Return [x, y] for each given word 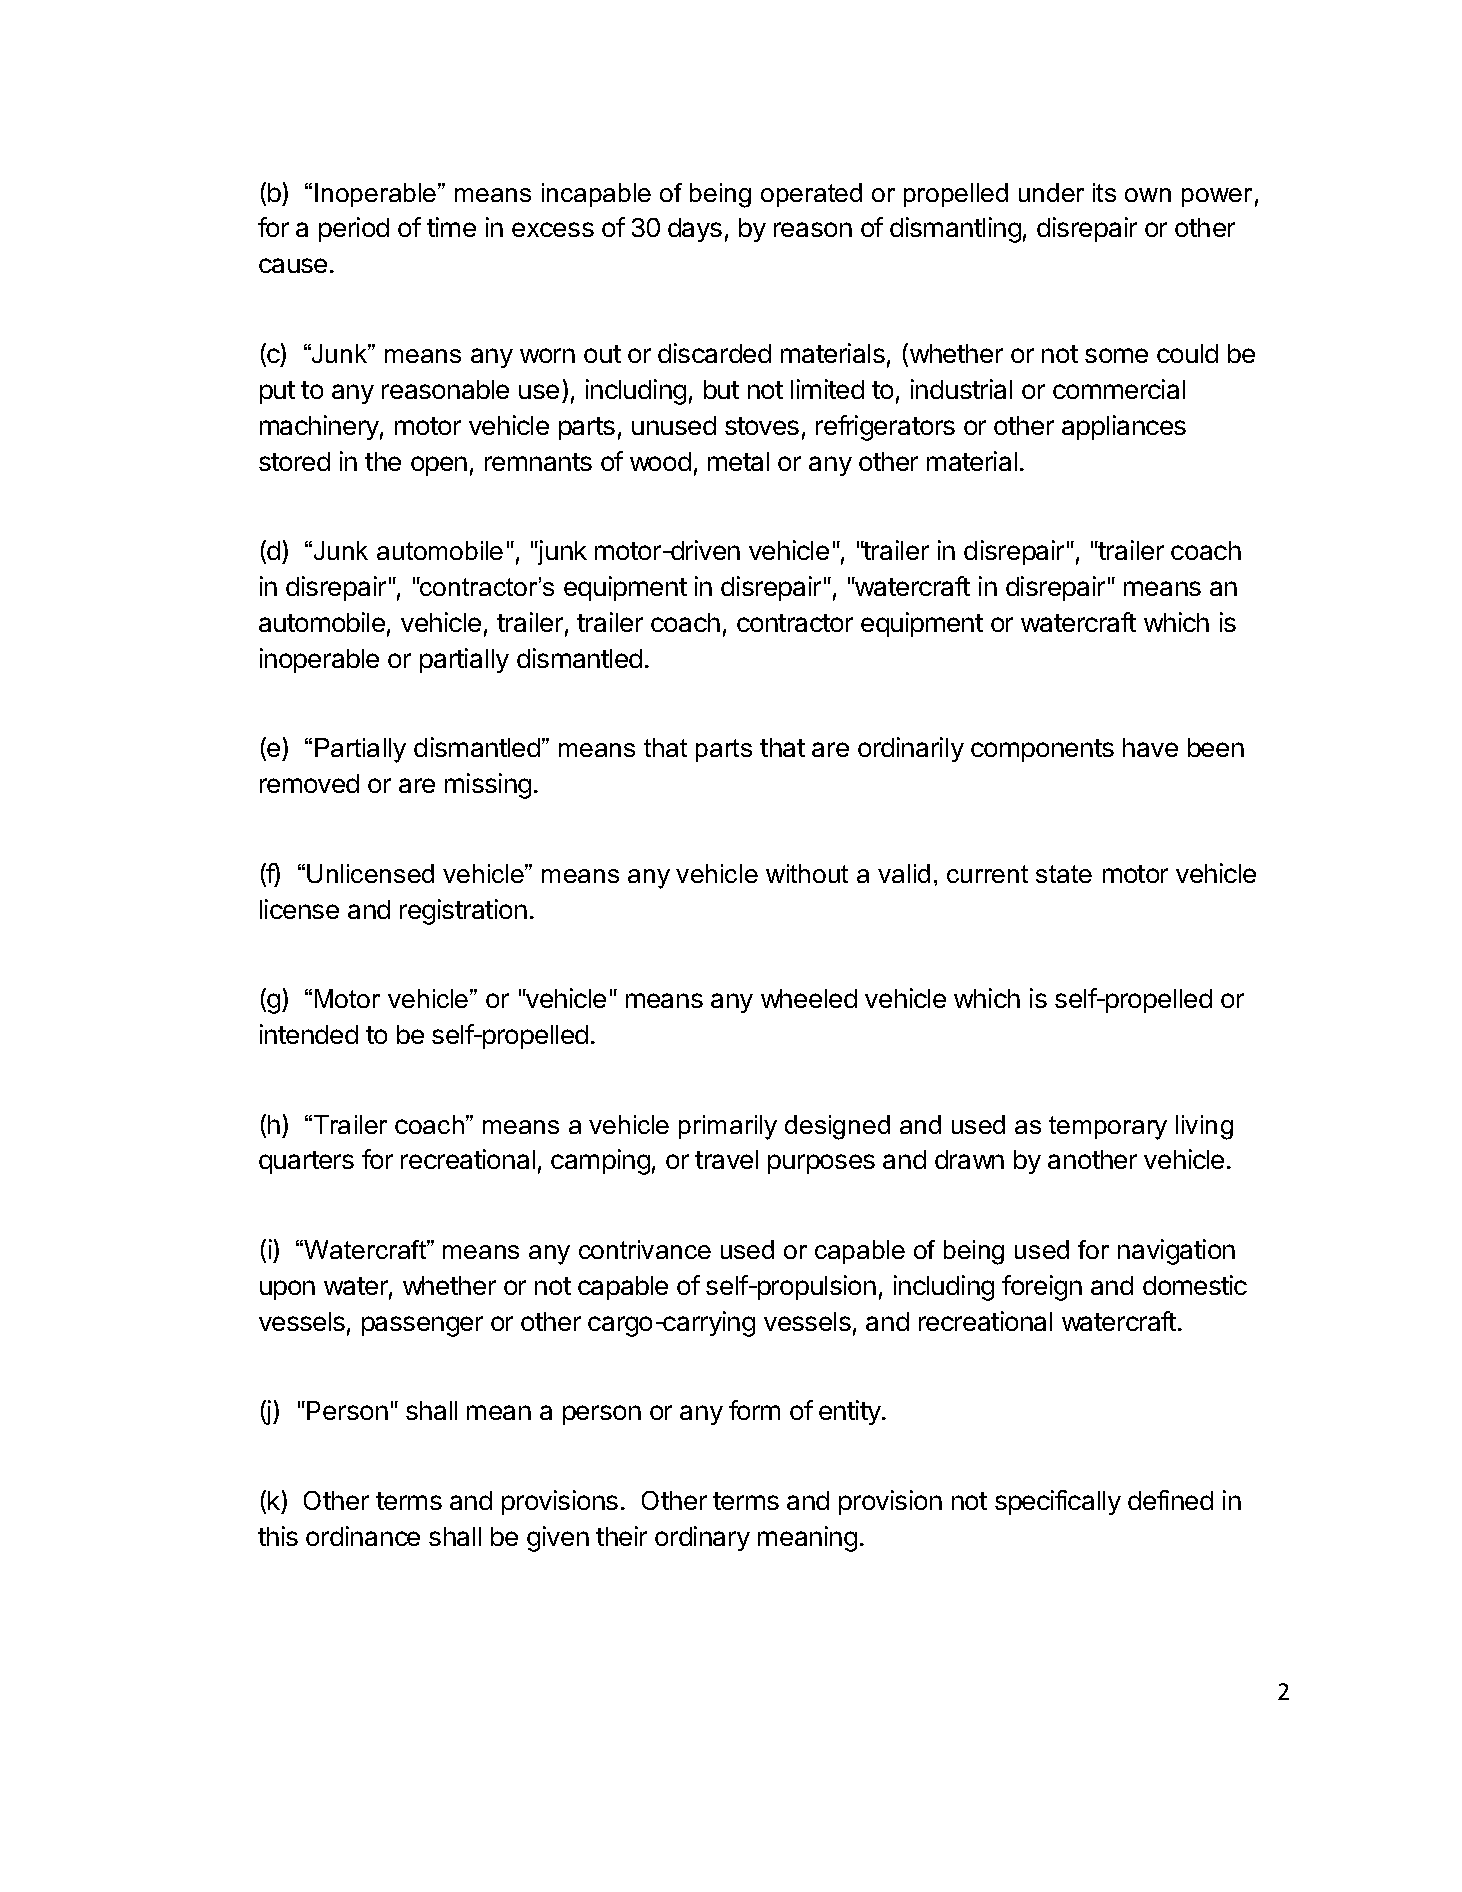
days [695, 230]
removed [309, 783]
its [1104, 192]
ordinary [702, 1538]
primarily [728, 1127]
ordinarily [911, 749]
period [354, 229]
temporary [1108, 1128]
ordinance [363, 1536]
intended [309, 1034]
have [1150, 747]
